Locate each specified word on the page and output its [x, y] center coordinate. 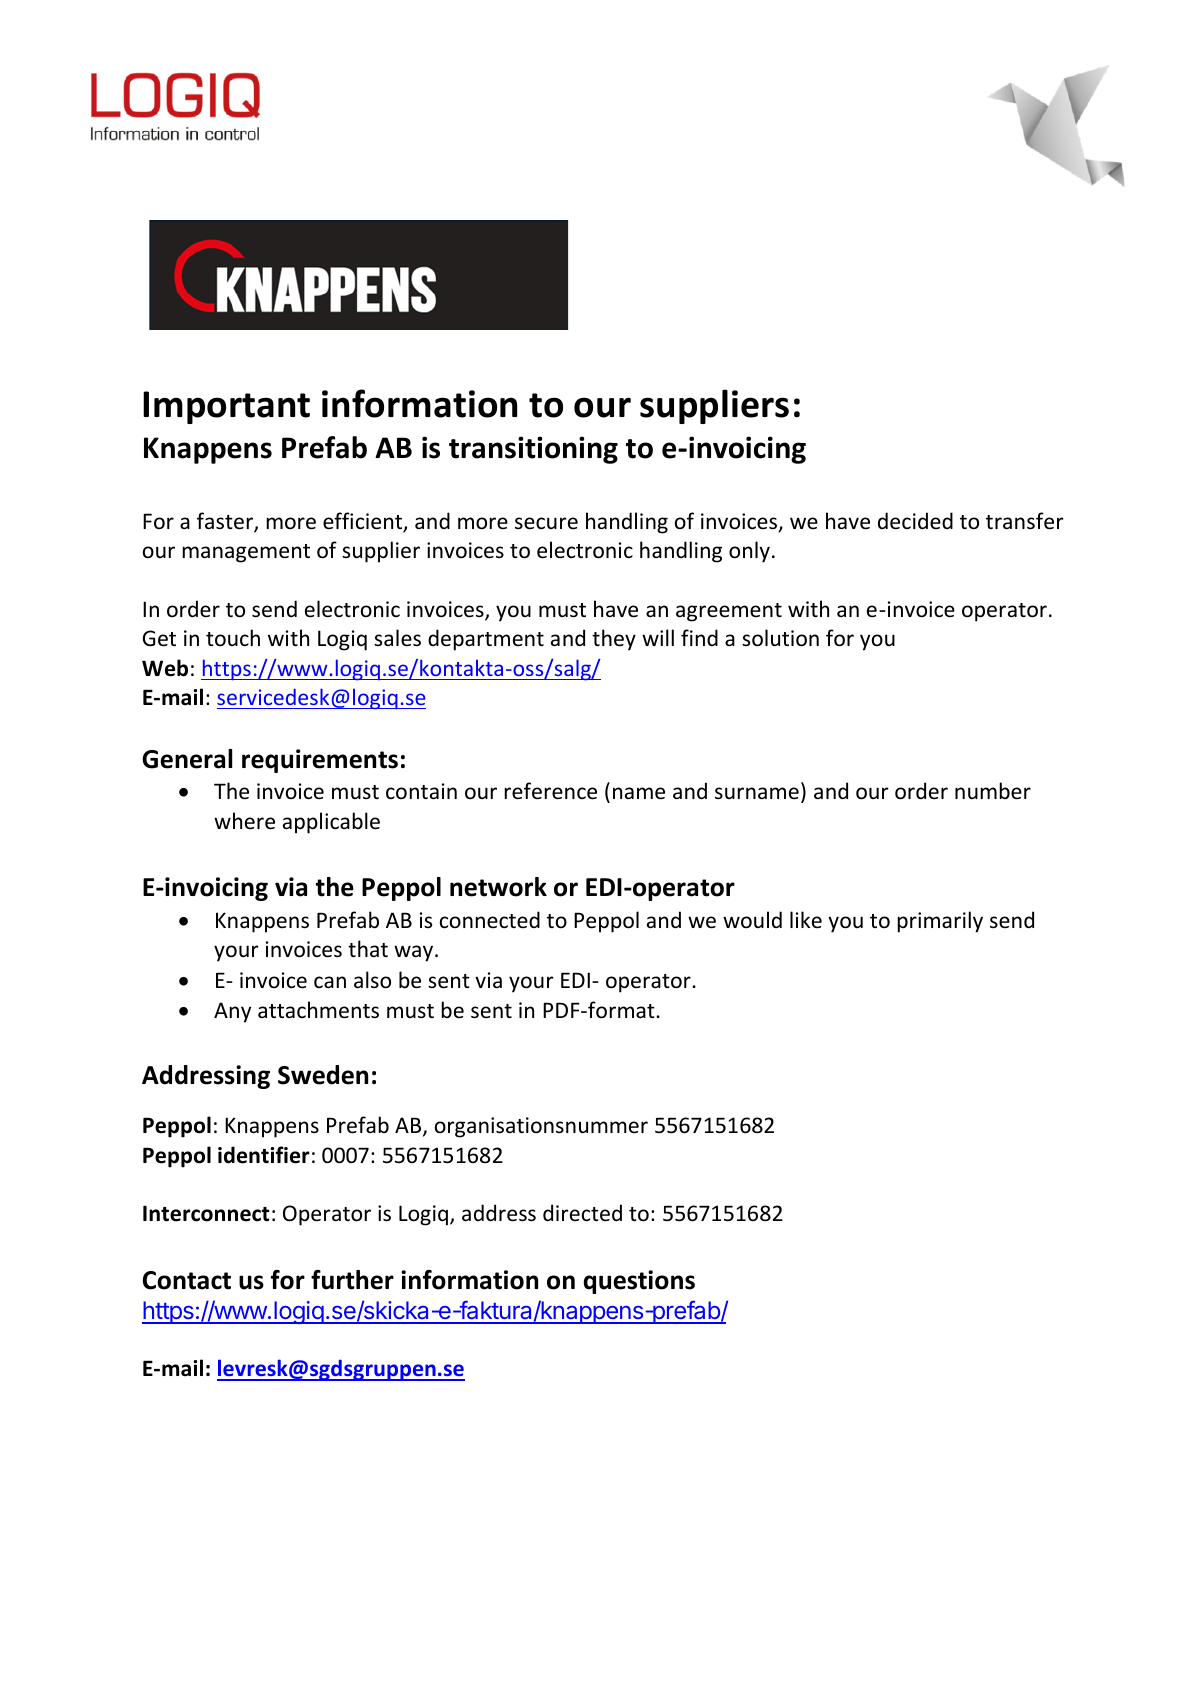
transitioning [533, 450]
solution [780, 638]
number [993, 790]
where [244, 821]
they [614, 640]
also [372, 980]
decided [915, 521]
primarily [940, 922]
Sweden [323, 1075]
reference [550, 791]
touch [233, 638]
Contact [187, 1280]
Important [226, 407]
